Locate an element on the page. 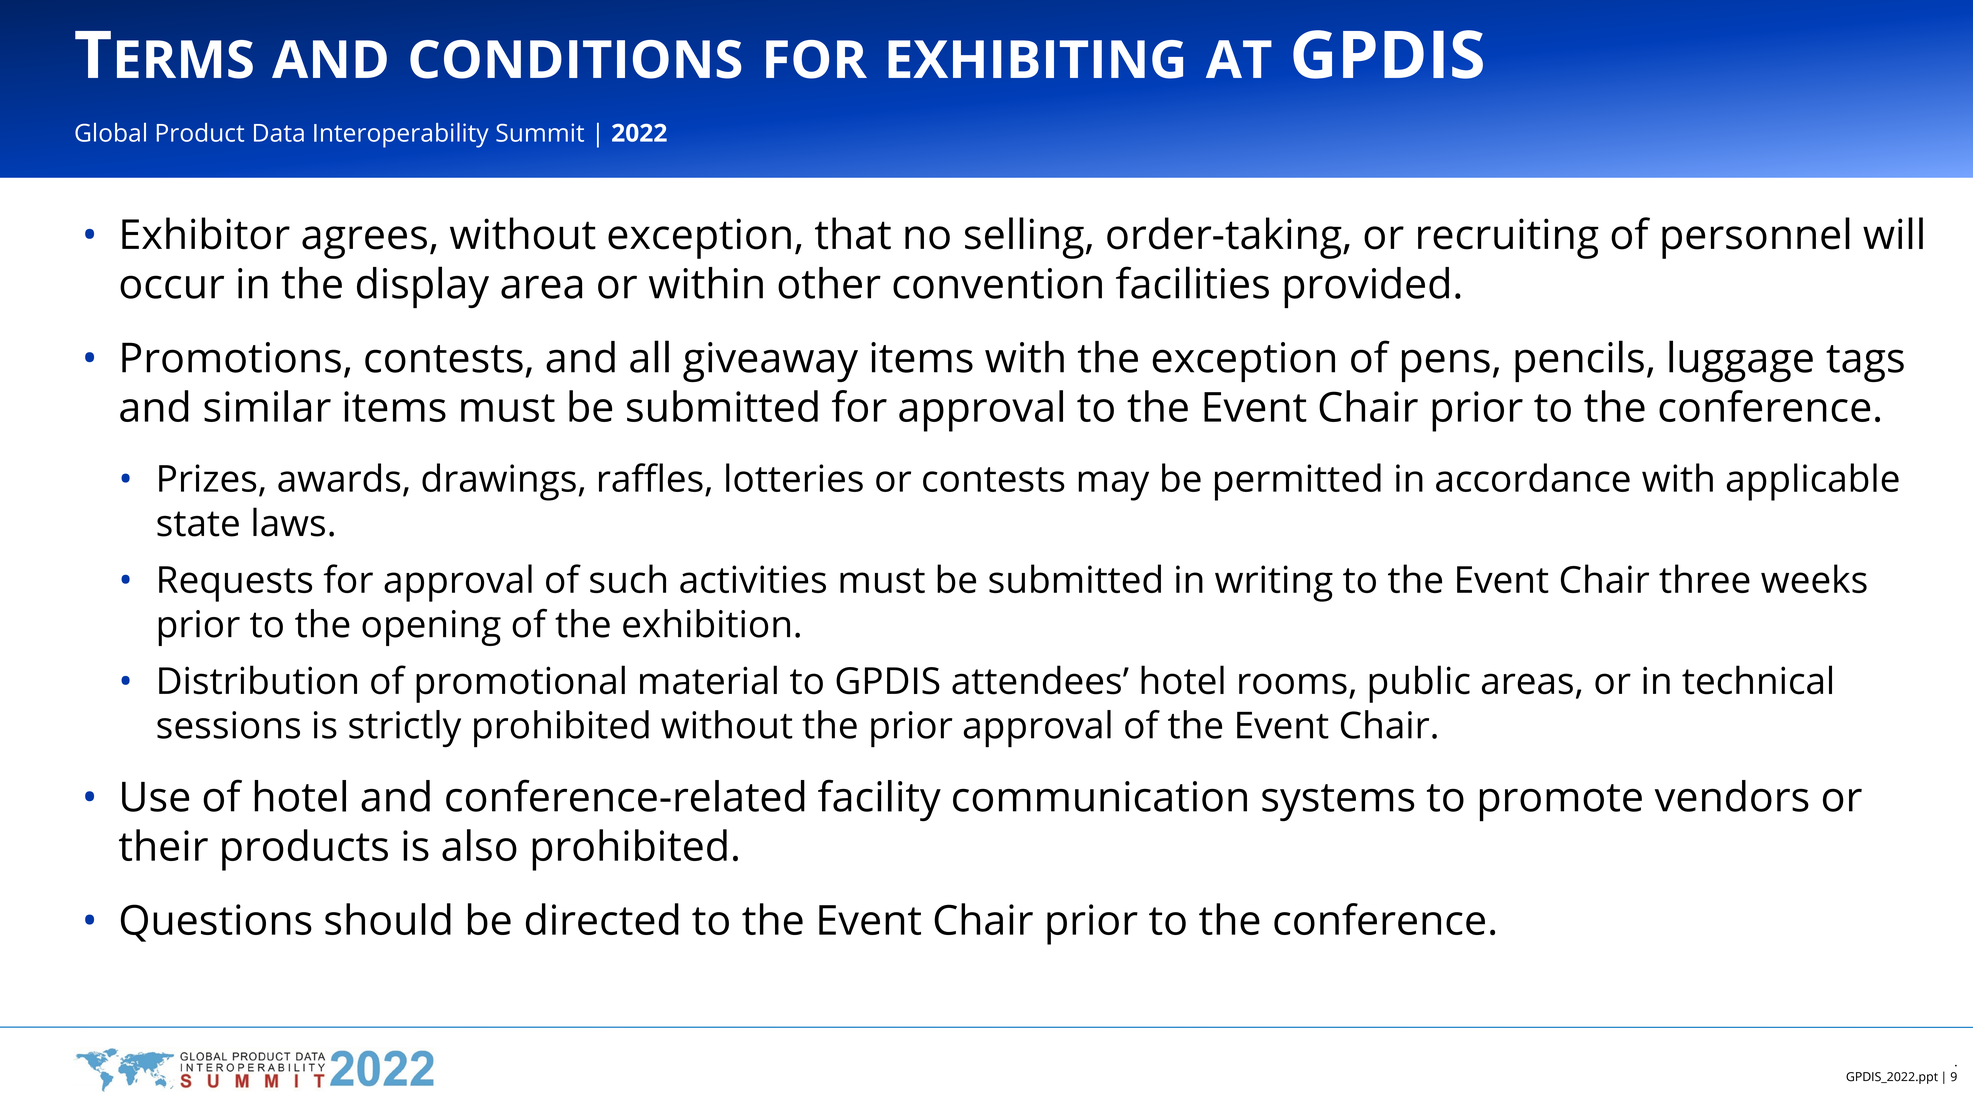 The width and height of the image is (1973, 1110). EXHIBITING is located at coordinates (1035, 59).
